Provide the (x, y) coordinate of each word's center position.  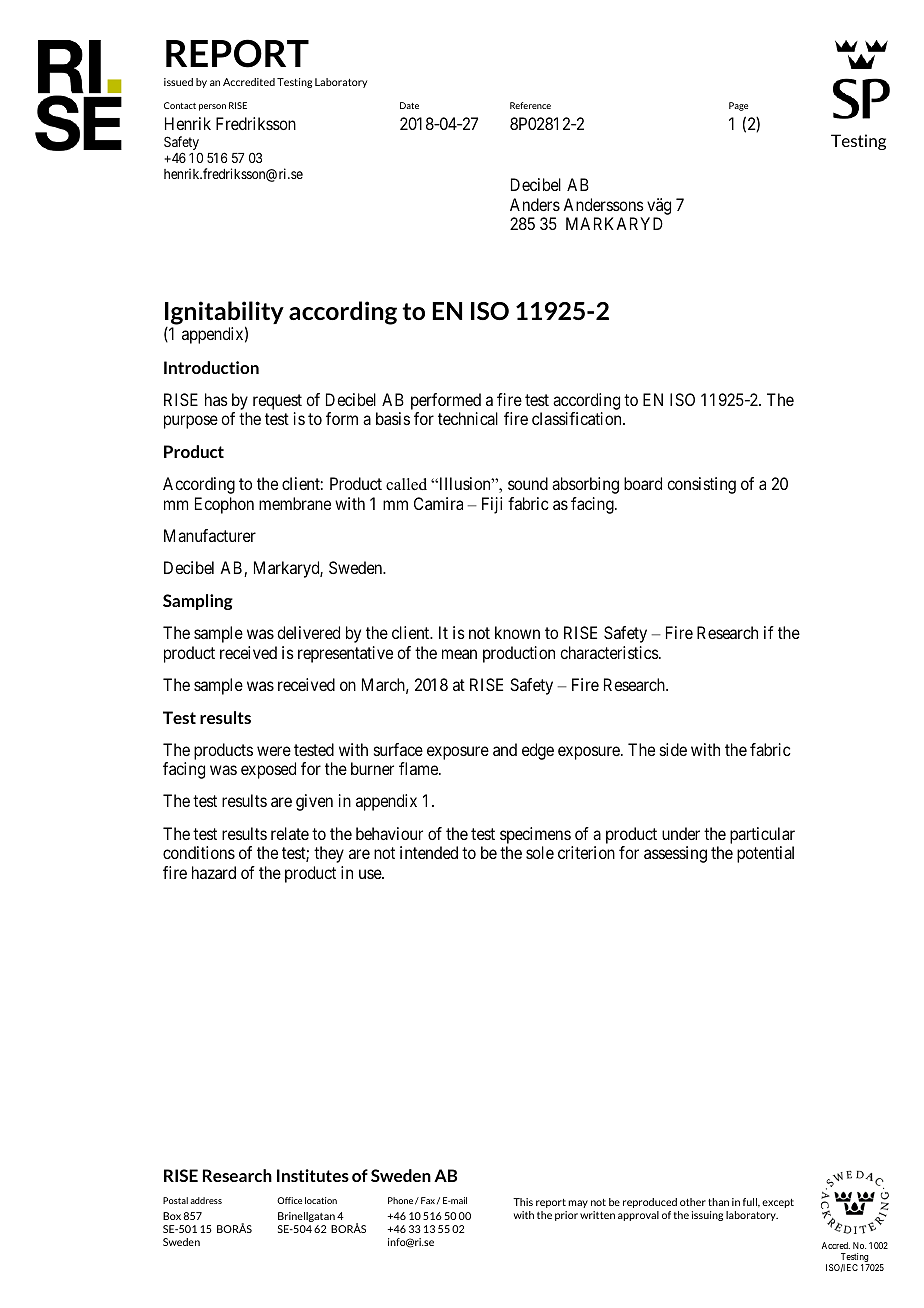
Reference (530, 105)
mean (459, 654)
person (212, 107)
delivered (308, 632)
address (206, 1200)
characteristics (609, 652)
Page (738, 106)
